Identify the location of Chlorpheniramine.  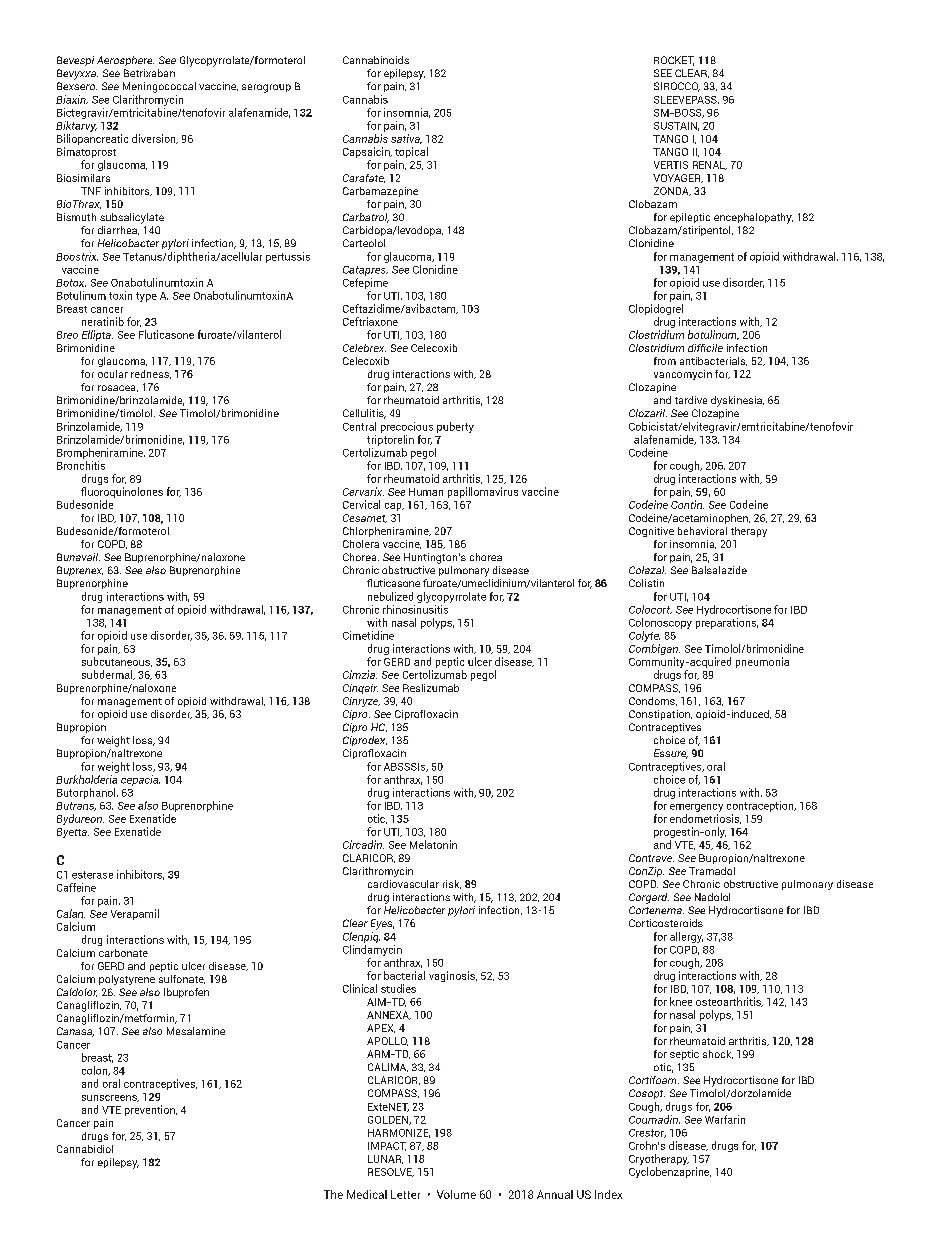
(387, 532).
